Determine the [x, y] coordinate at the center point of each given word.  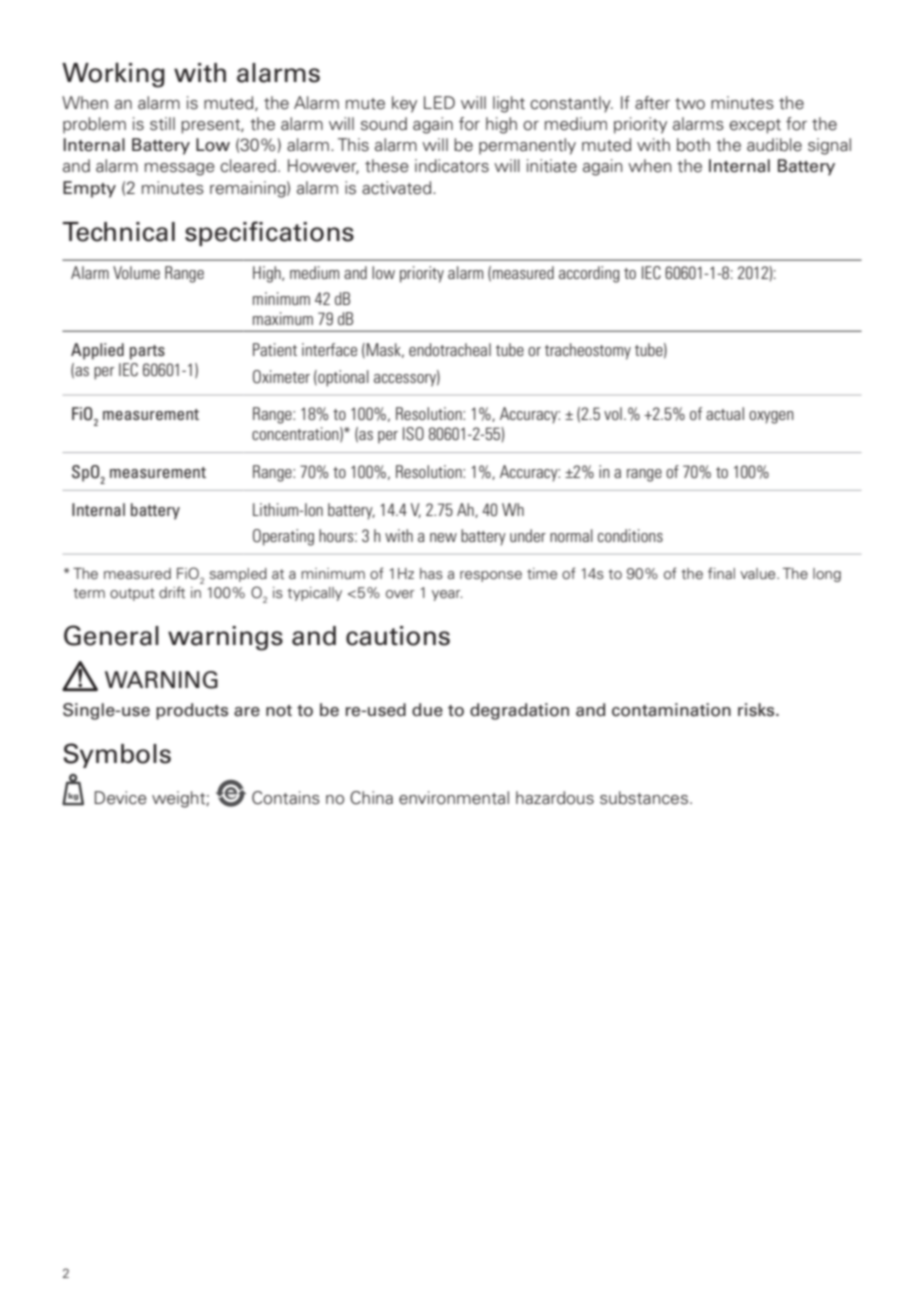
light [509, 104]
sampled [238, 575]
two [690, 104]
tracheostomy [588, 351]
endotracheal [450, 349]
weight [179, 799]
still [162, 124]
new [443, 537]
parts [147, 352]
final [721, 573]
